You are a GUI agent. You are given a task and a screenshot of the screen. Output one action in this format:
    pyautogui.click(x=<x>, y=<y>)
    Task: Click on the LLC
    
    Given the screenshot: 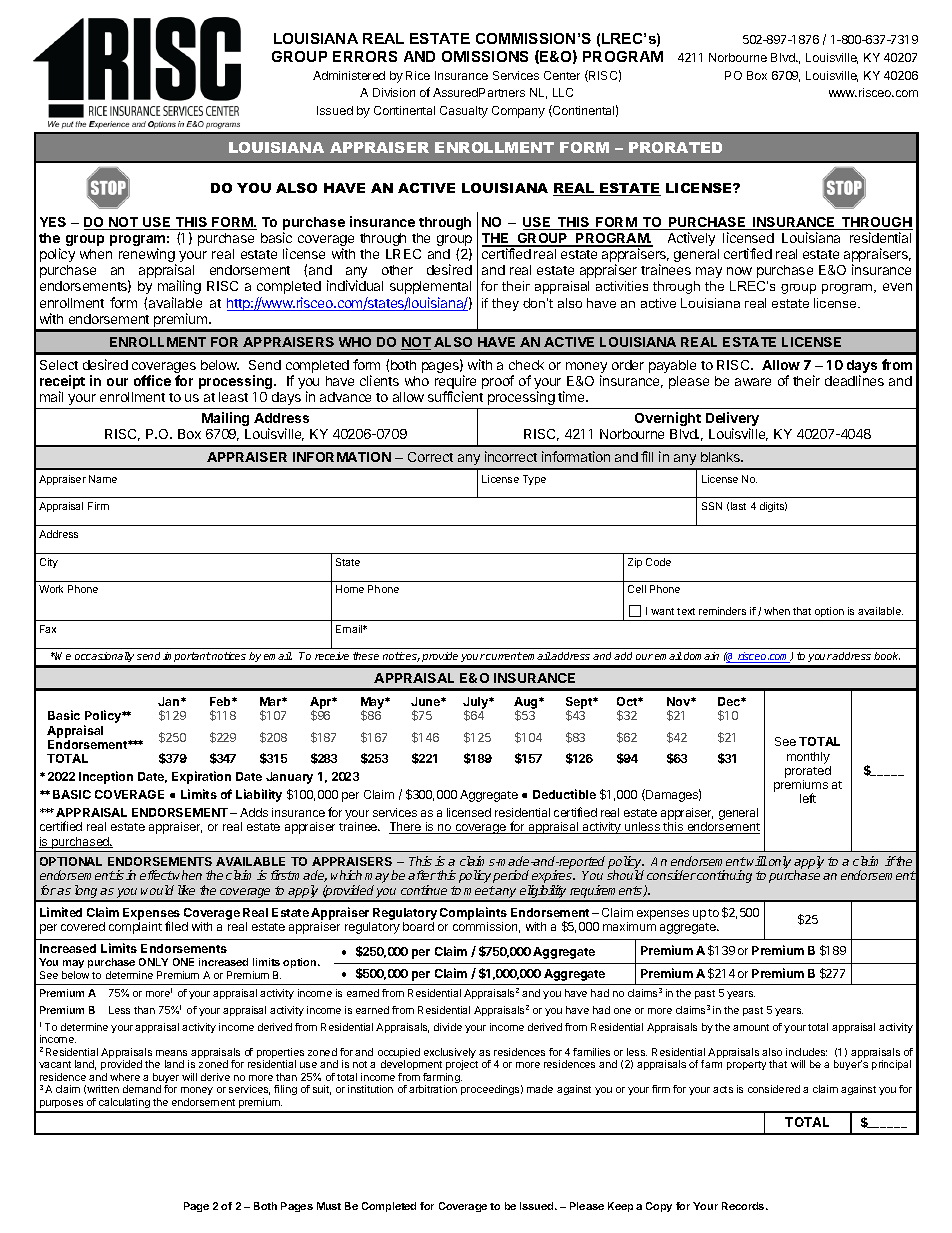 What is the action you would take?
    pyautogui.click(x=563, y=92)
